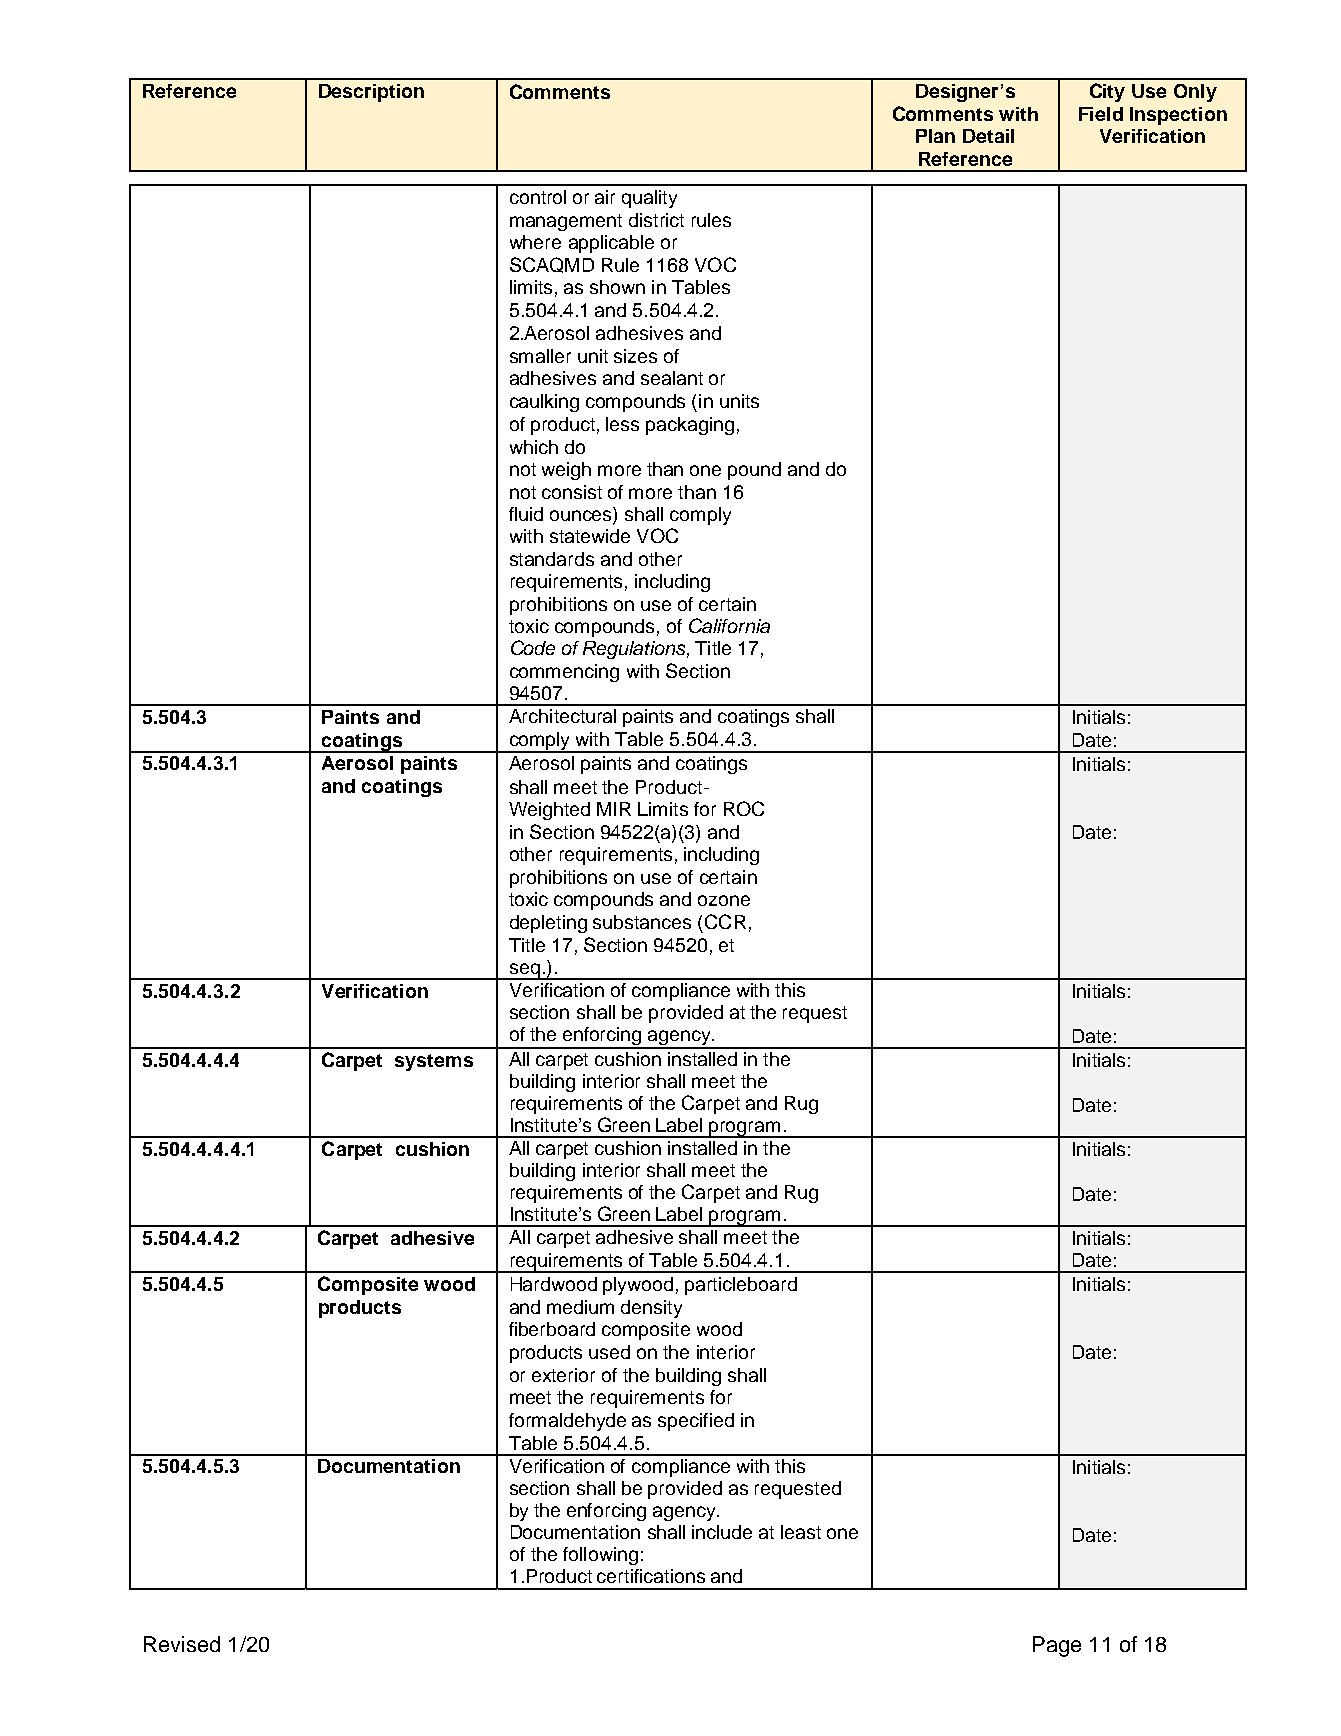 This screenshot has height=1736, width=1341. I want to click on depleting, so click(548, 924).
